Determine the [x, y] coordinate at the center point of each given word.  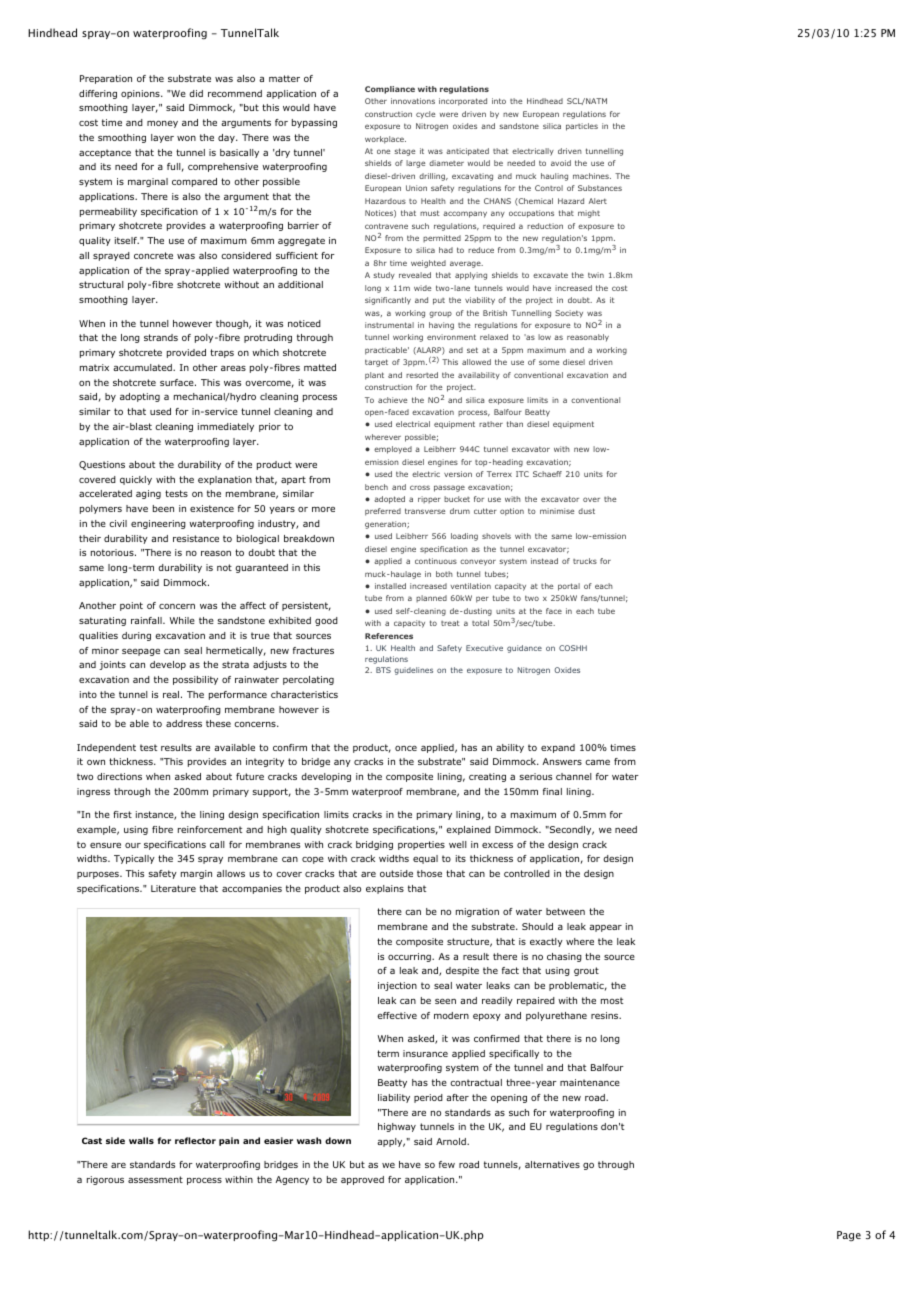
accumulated [143, 367]
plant [374, 376]
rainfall [147, 620]
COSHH [573, 648]
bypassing [314, 123]
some [549, 362]
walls [141, 1140]
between [565, 911]
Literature [173, 888]
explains [385, 889]
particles [582, 127]
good [326, 621]
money [162, 124]
